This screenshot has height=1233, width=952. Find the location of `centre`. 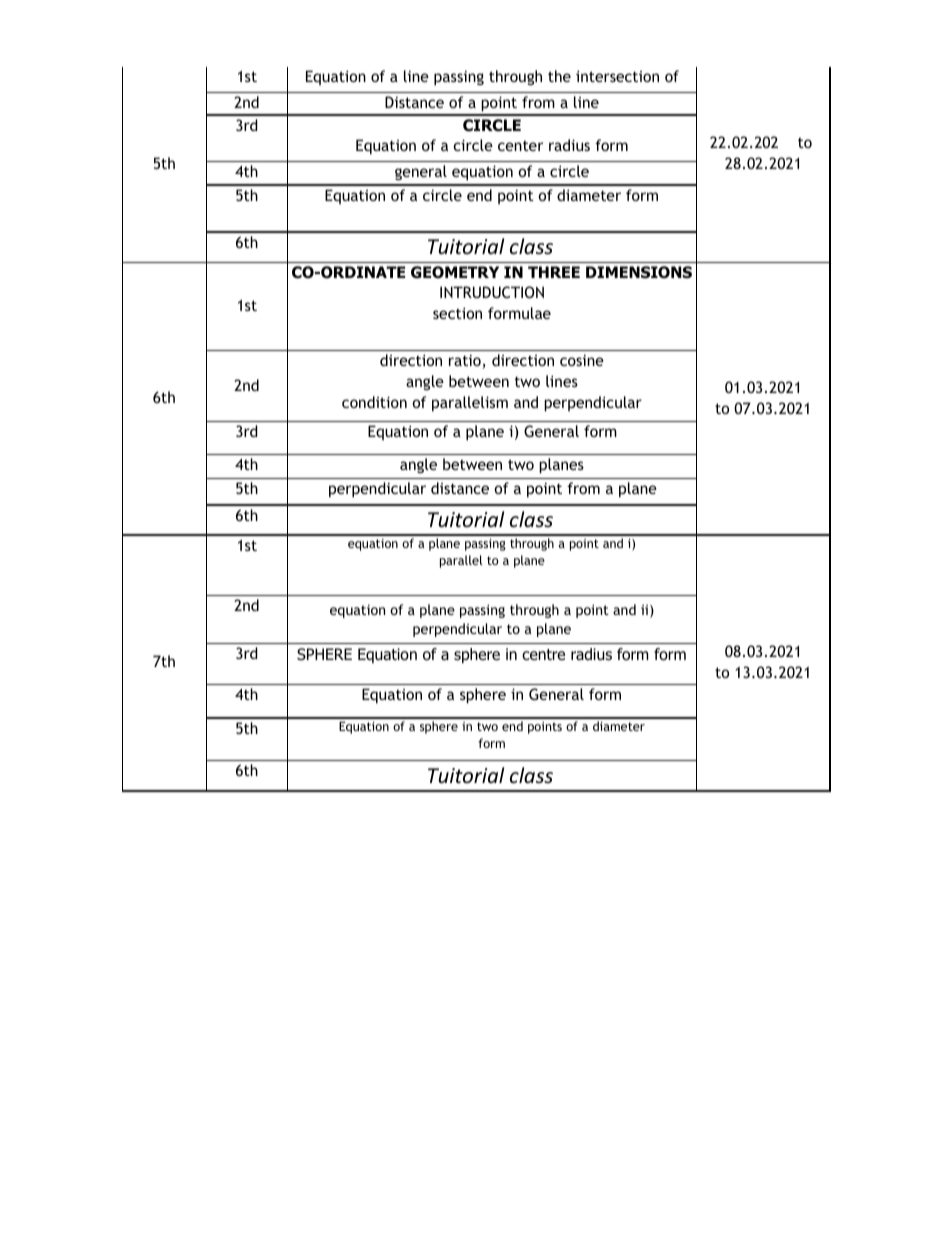

centre is located at coordinates (543, 654).
